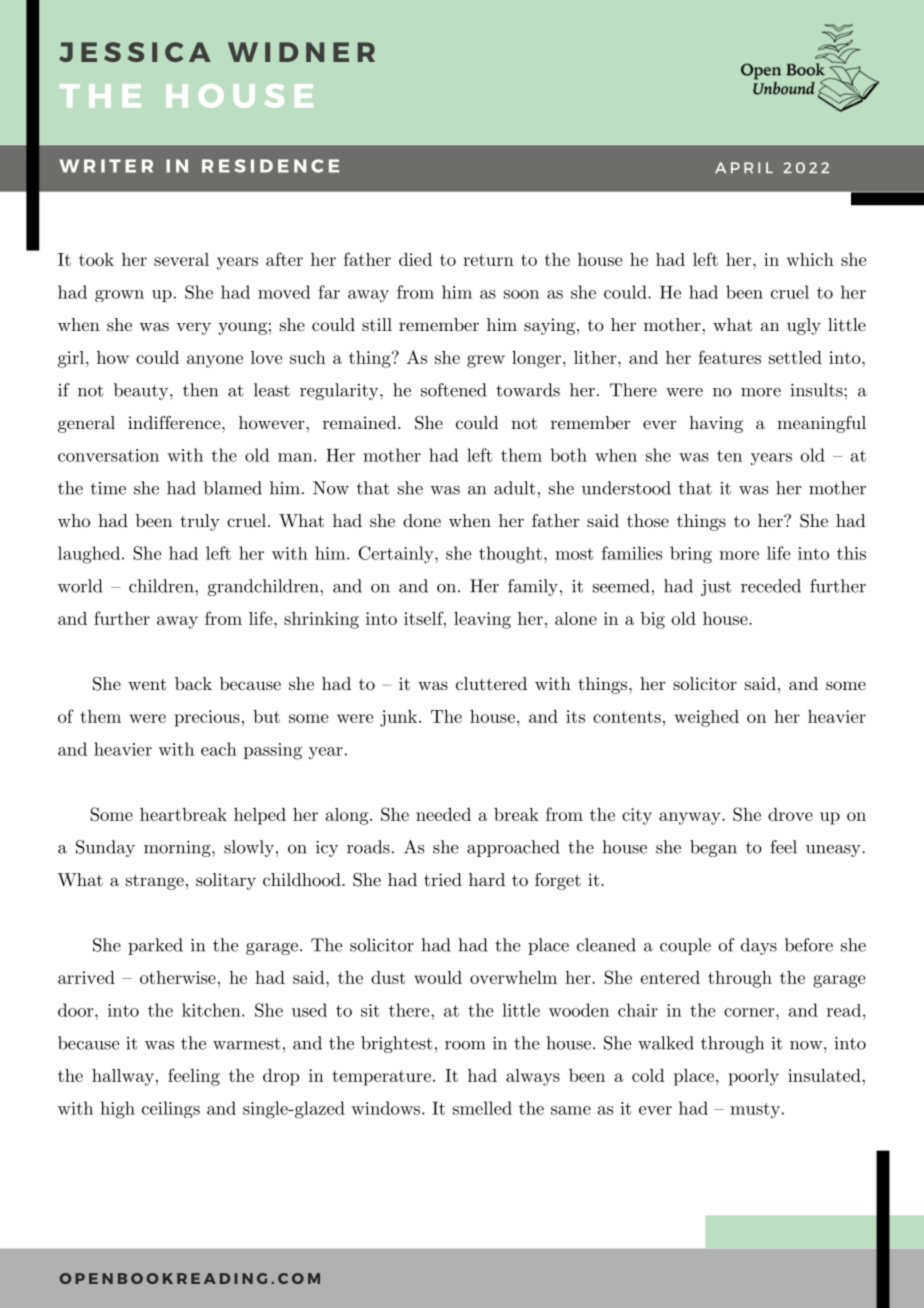  What do you see at coordinates (488, 260) in the document?
I see `return` at bounding box center [488, 260].
